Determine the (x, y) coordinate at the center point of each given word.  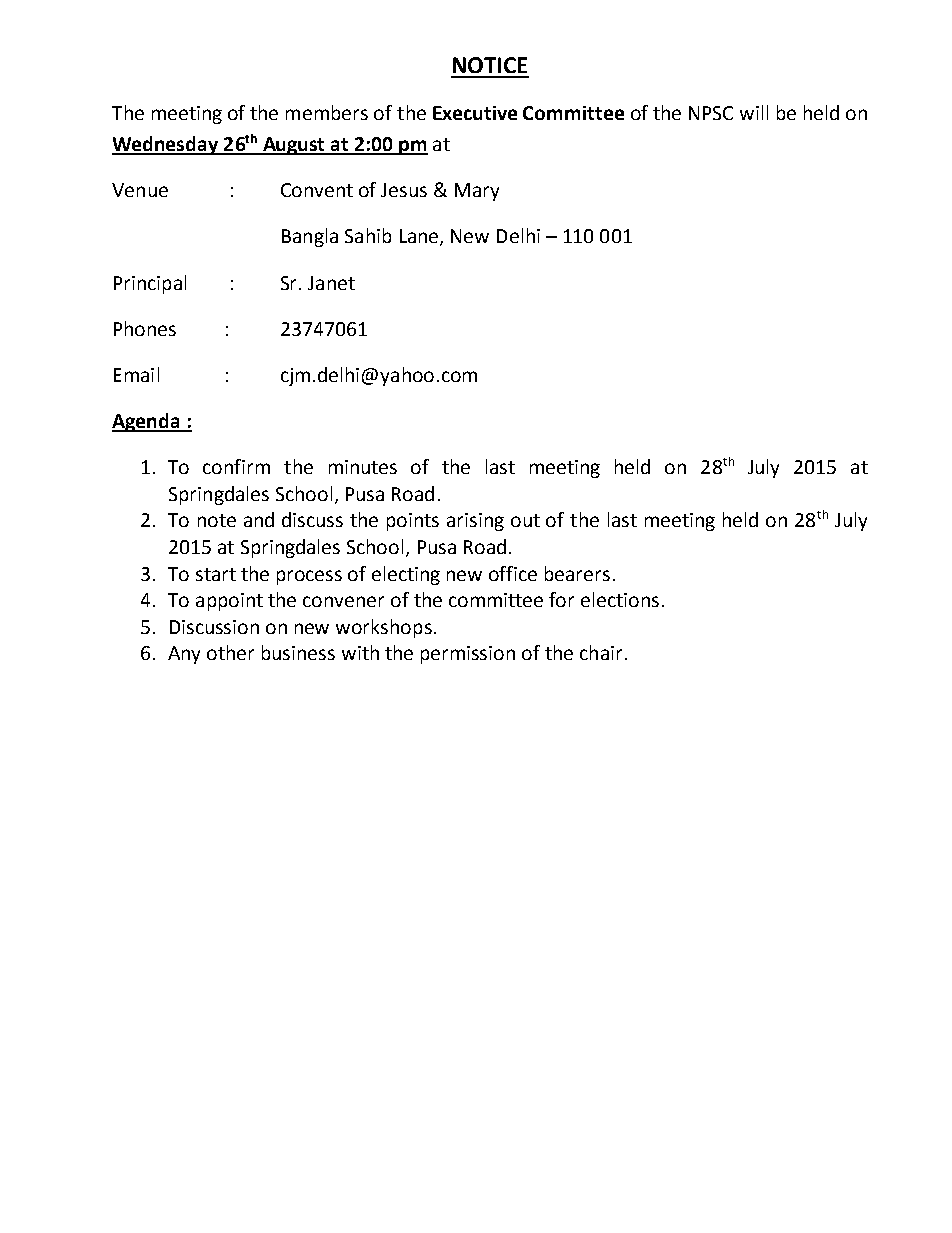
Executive (475, 113)
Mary (477, 192)
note (217, 520)
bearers (577, 573)
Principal (150, 284)
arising (475, 522)
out (525, 520)
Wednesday (166, 145)
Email (136, 374)
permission (468, 655)
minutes (363, 467)
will (754, 112)
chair (601, 652)
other (230, 652)
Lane (420, 237)
